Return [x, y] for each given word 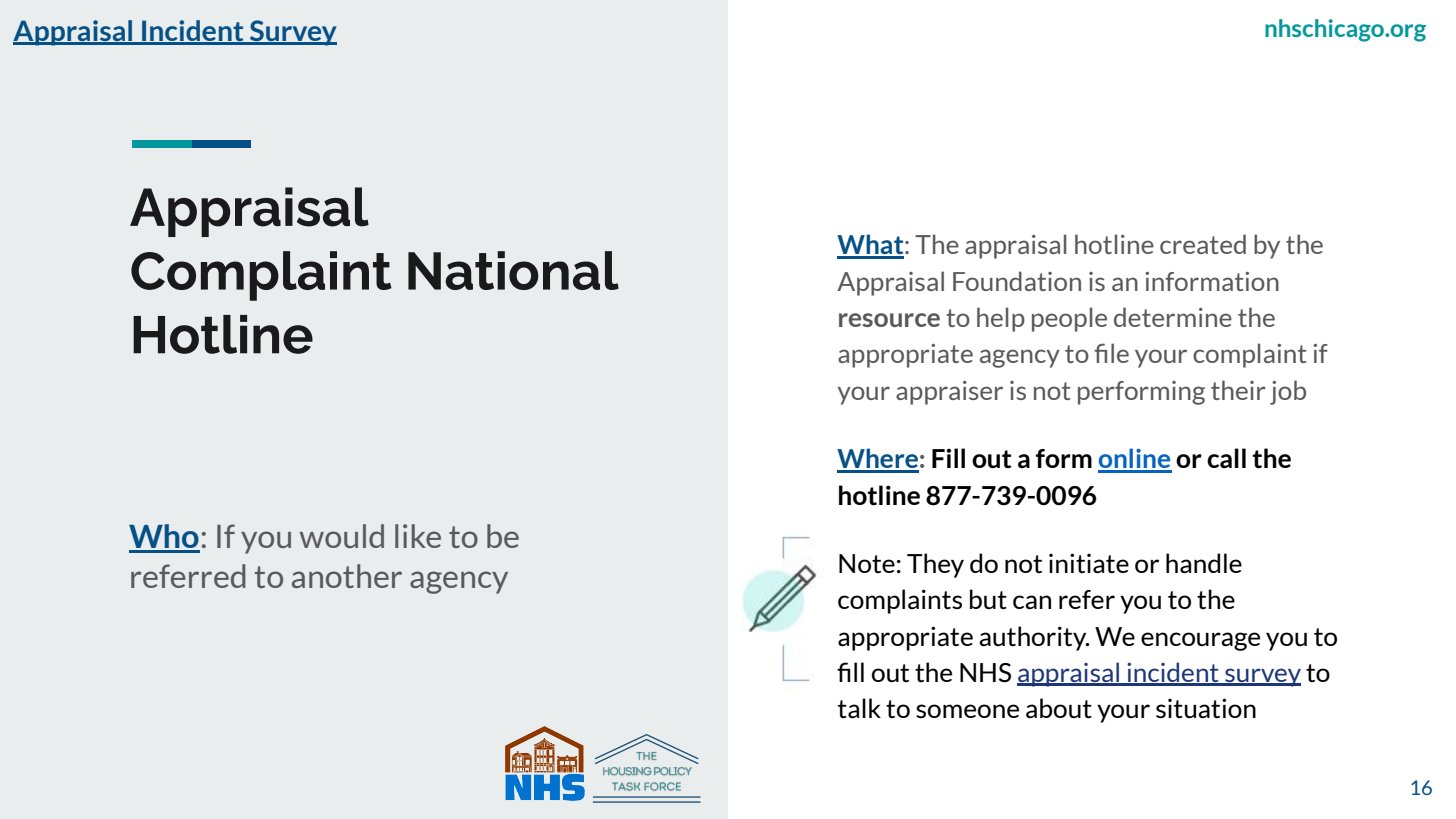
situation [1206, 708]
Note [867, 563]
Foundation [1017, 281]
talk [859, 708]
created [1203, 244]
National [513, 270]
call [1226, 458]
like [418, 536]
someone [967, 711]
